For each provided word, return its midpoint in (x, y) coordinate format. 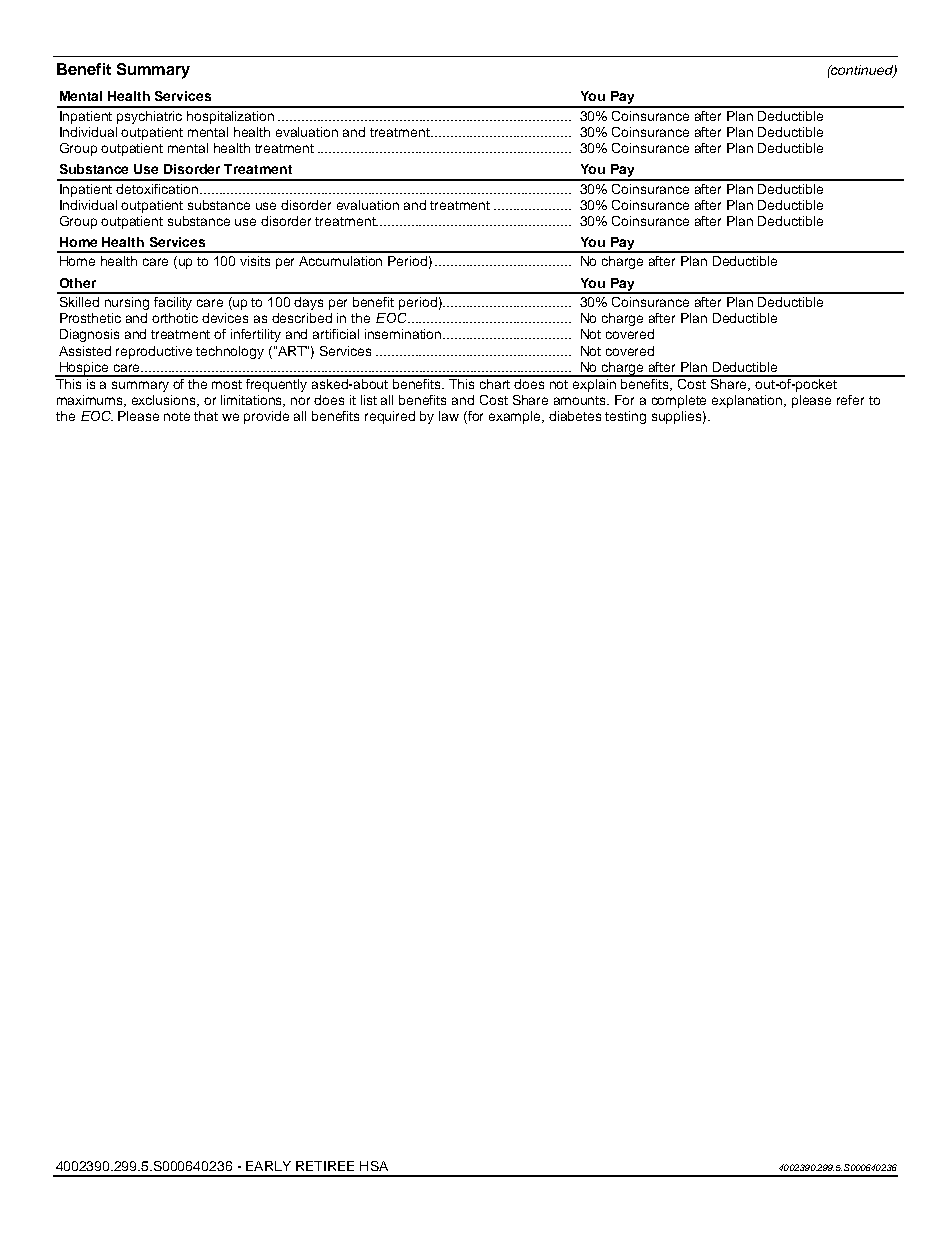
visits (255, 261)
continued (862, 71)
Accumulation (340, 261)
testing (625, 417)
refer (850, 400)
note (177, 416)
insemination (404, 334)
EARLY (268, 1166)
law (449, 416)
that (206, 416)
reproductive (154, 352)
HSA (374, 1166)
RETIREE (325, 1166)
